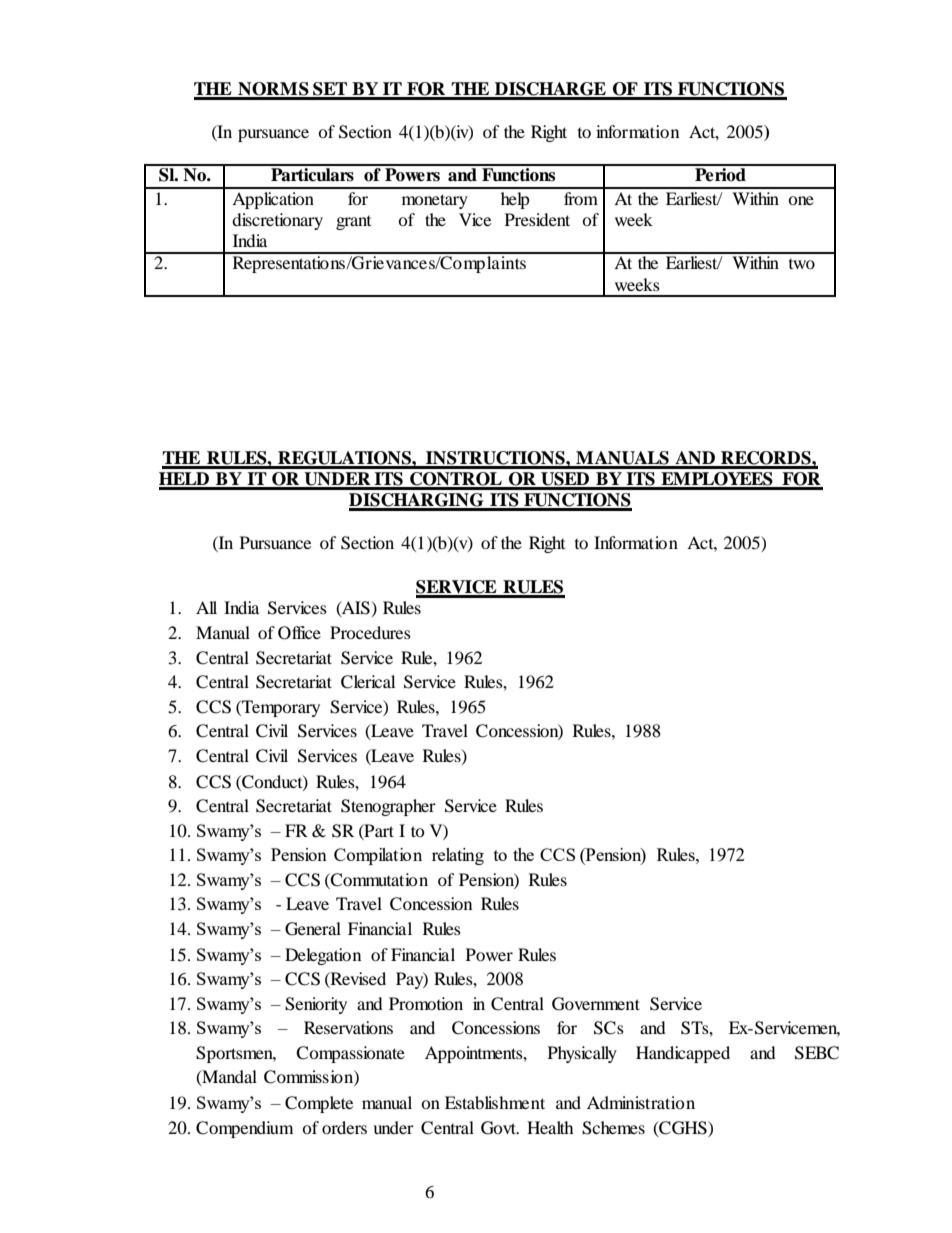 Image resolution: width=952 pixels, height=1233 pixels. I want to click on Government, so click(596, 1004).
